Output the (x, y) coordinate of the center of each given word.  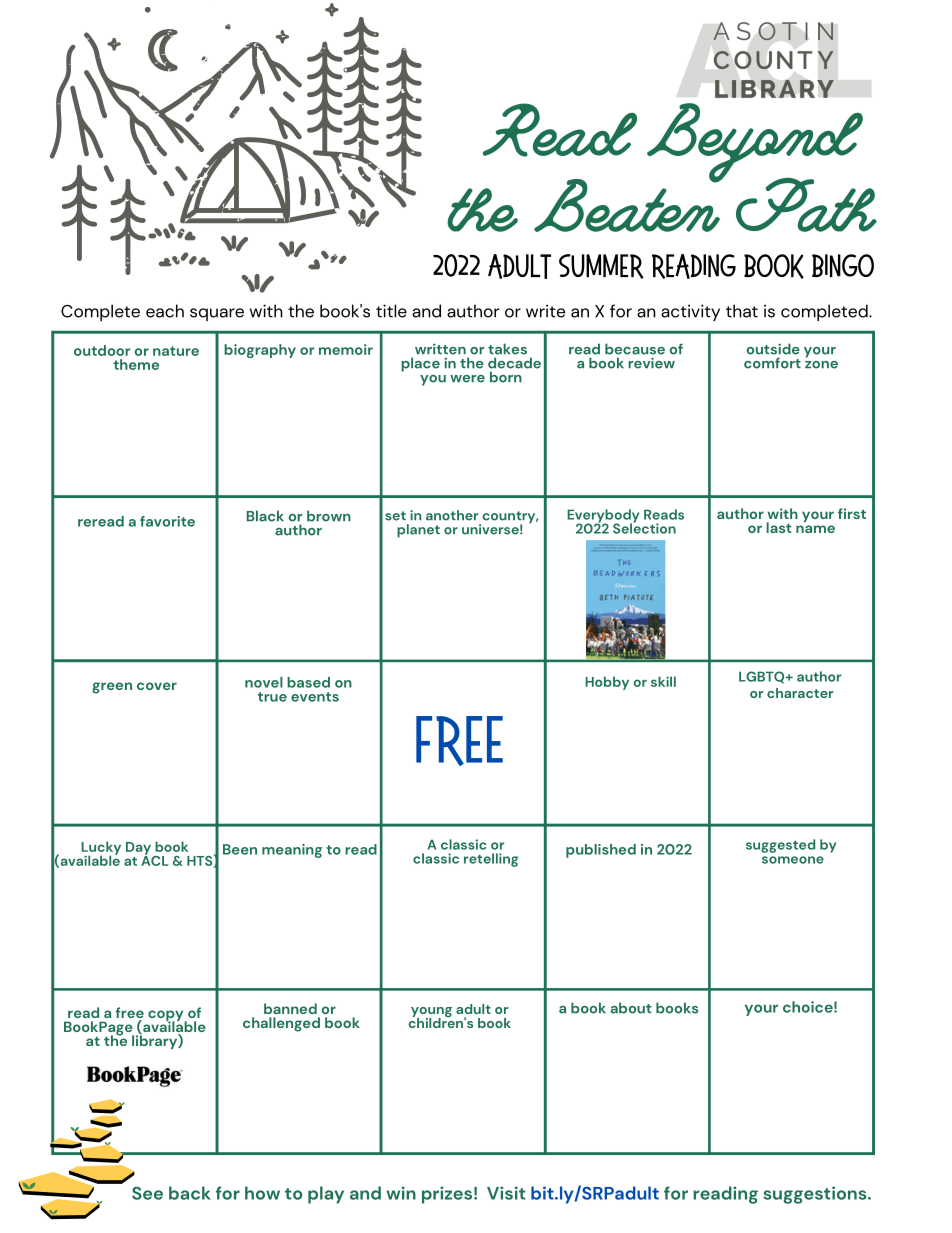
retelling (491, 860)
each (165, 311)
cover (157, 686)
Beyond (755, 144)
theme (136, 364)
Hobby (607, 683)
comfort (772, 363)
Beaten (628, 204)
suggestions (816, 1195)
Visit (506, 1193)
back (190, 1193)
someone (793, 860)
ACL (154, 859)
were (467, 379)
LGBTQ (763, 677)
